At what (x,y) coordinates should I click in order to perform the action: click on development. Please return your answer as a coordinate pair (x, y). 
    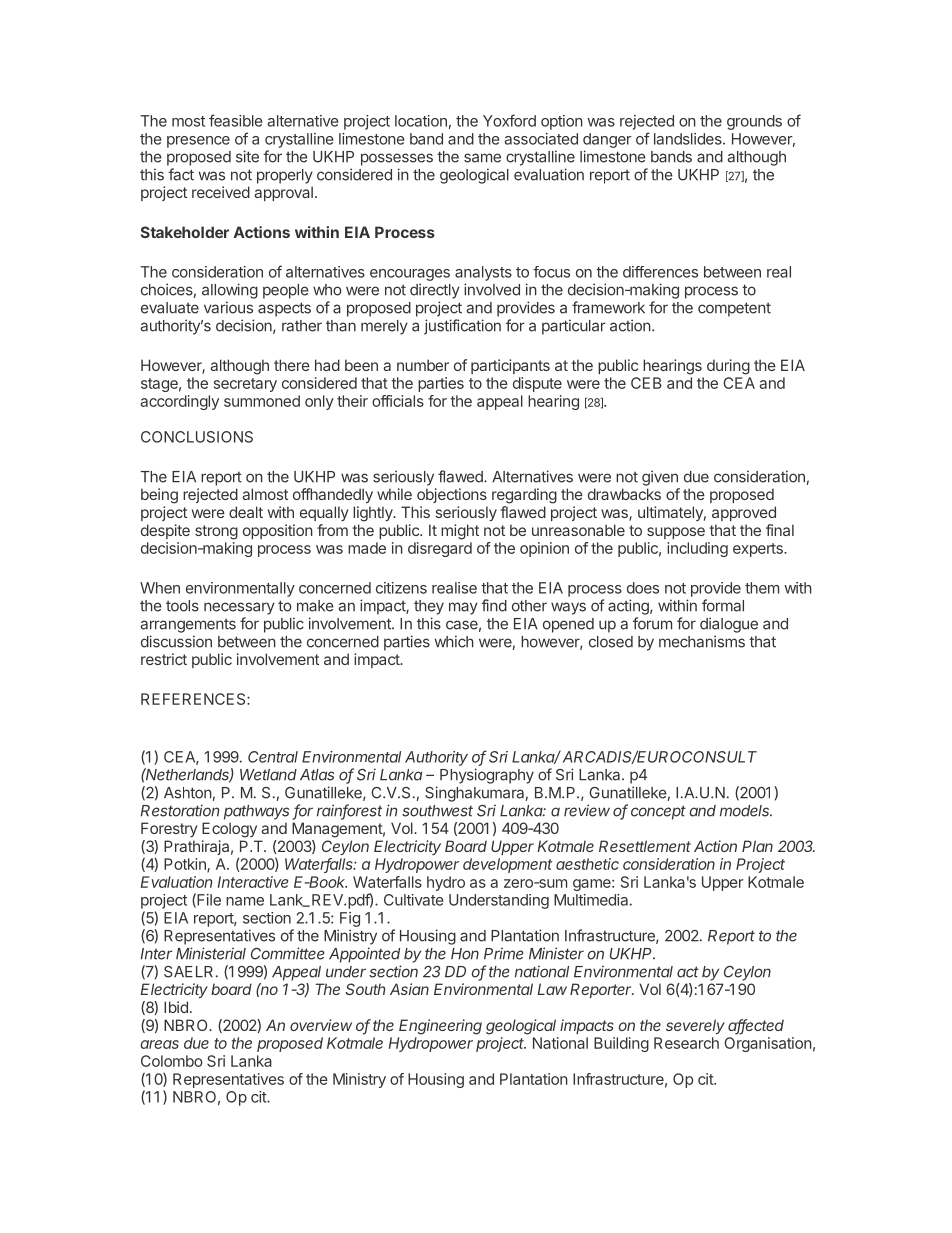
    Looking at the image, I should click on (507, 865).
